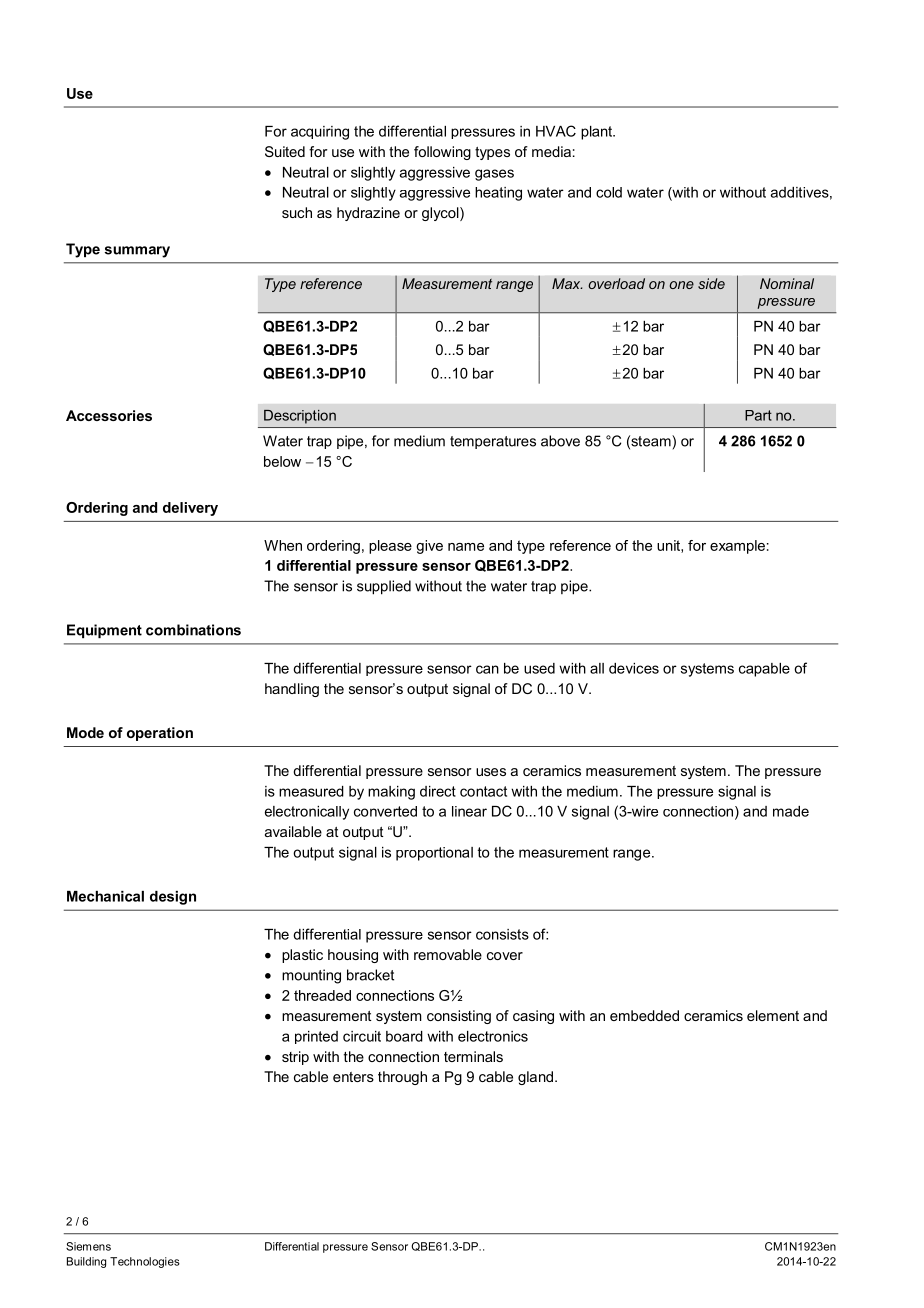 Image resolution: width=924 pixels, height=1308 pixels. Describe the element at coordinates (137, 252) in the screenshot. I see `summary` at that location.
